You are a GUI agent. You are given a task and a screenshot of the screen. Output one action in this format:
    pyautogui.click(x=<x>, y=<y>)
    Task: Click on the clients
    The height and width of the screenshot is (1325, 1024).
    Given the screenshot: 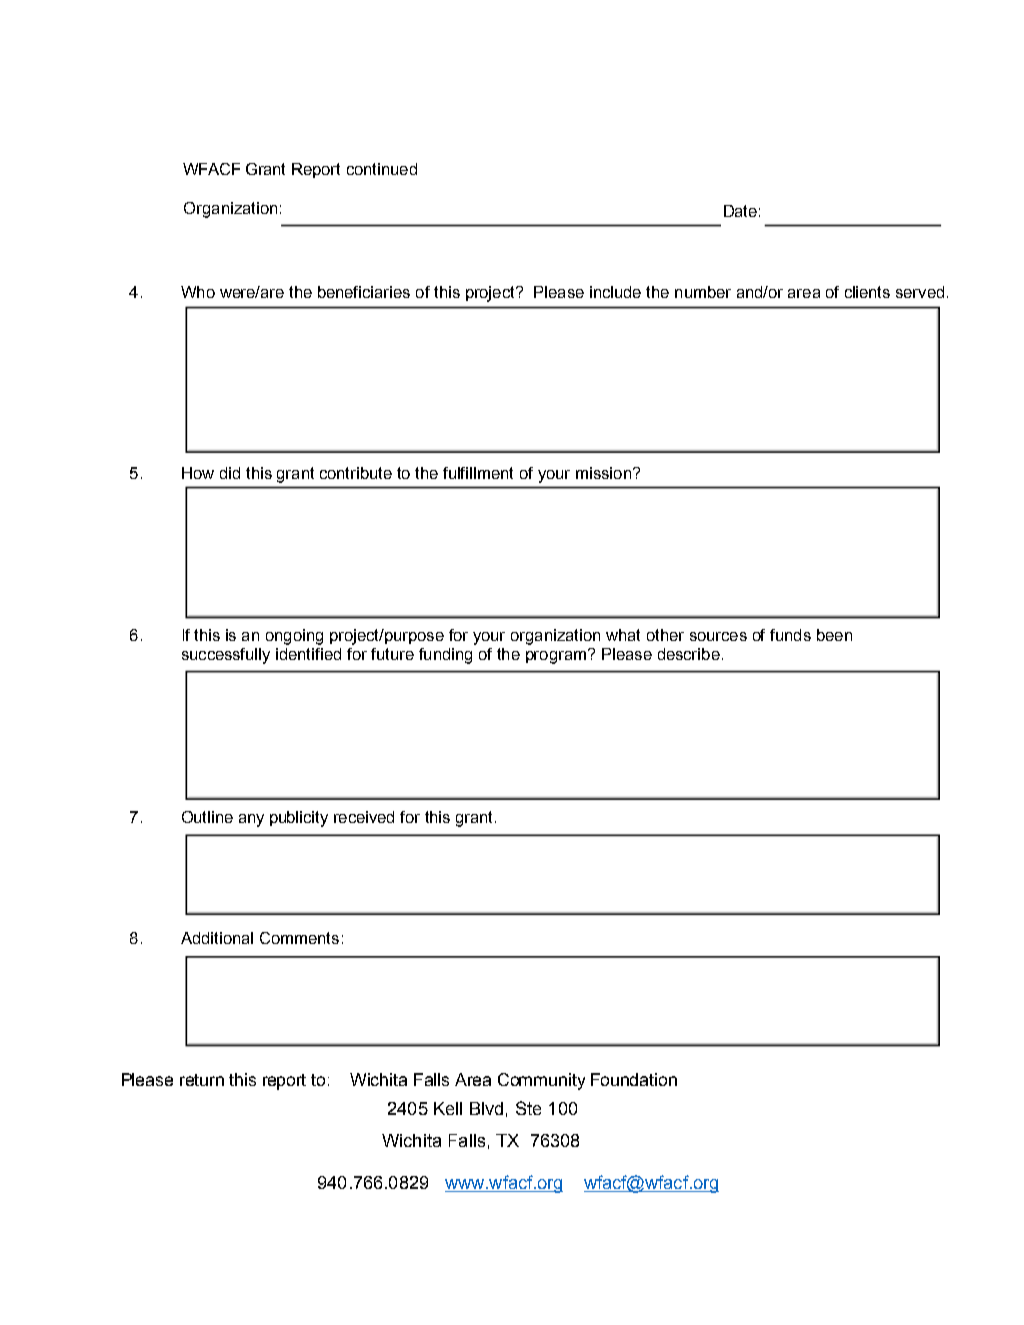 What is the action you would take?
    pyautogui.click(x=867, y=292)
